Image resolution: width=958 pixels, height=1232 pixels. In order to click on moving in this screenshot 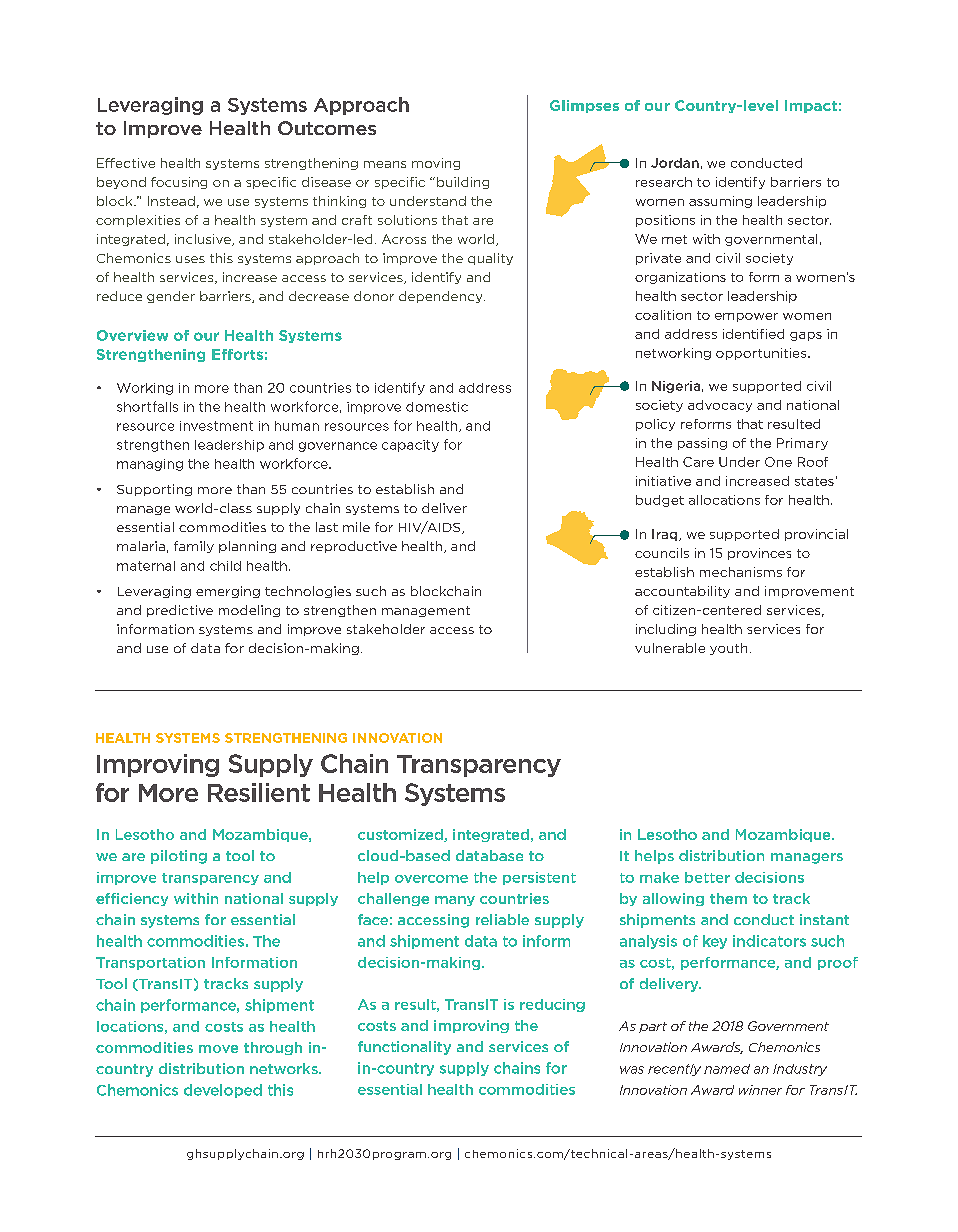, I will do `click(436, 164)`.
